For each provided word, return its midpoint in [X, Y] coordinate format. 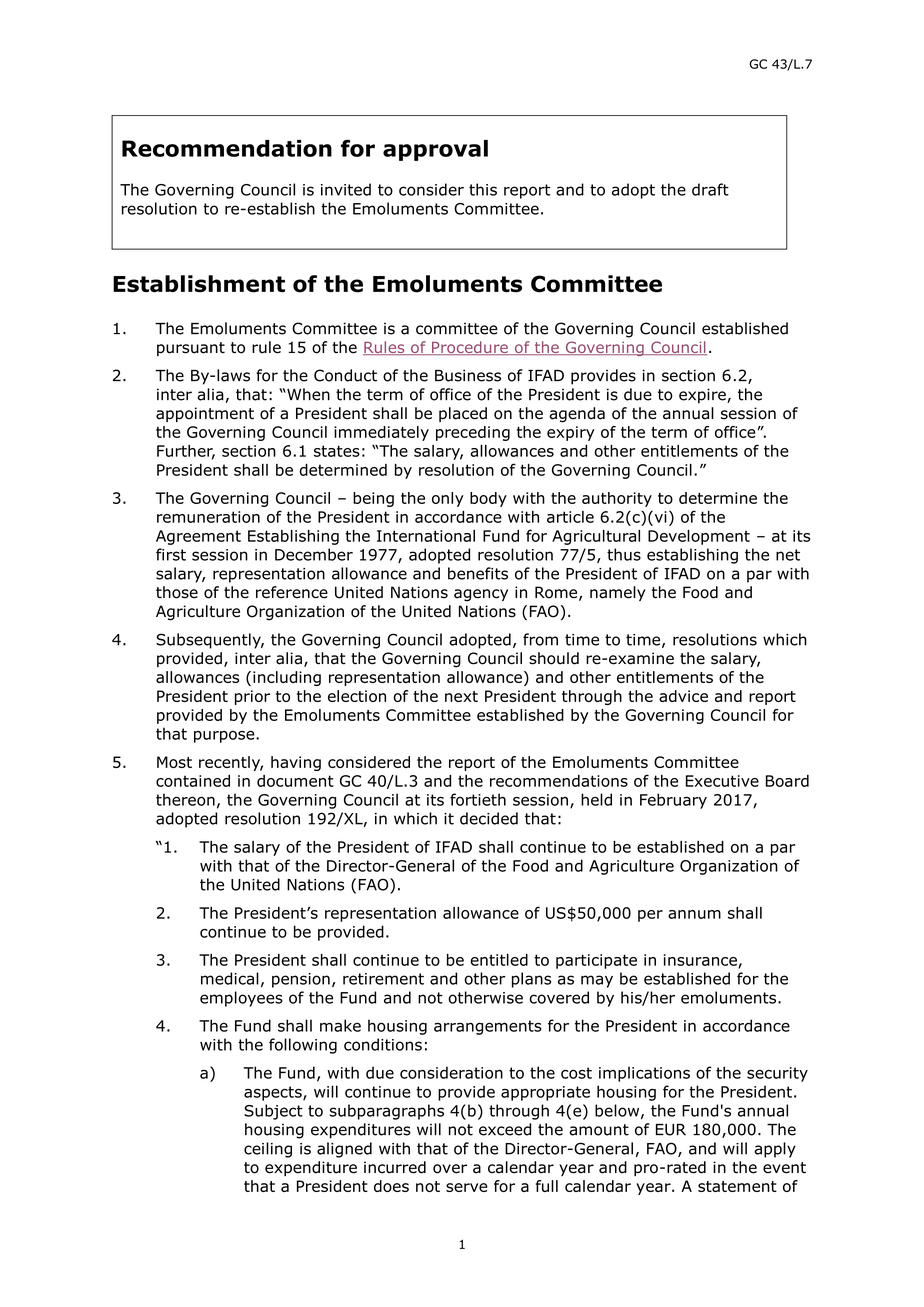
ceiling [268, 1150]
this [483, 189]
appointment [205, 414]
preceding [473, 433]
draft [710, 189]
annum [694, 914]
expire [703, 396]
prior [252, 697]
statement [737, 1186]
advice [683, 696]
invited [346, 189]
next [461, 696]
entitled [499, 960]
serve [467, 1187]
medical [230, 978]
